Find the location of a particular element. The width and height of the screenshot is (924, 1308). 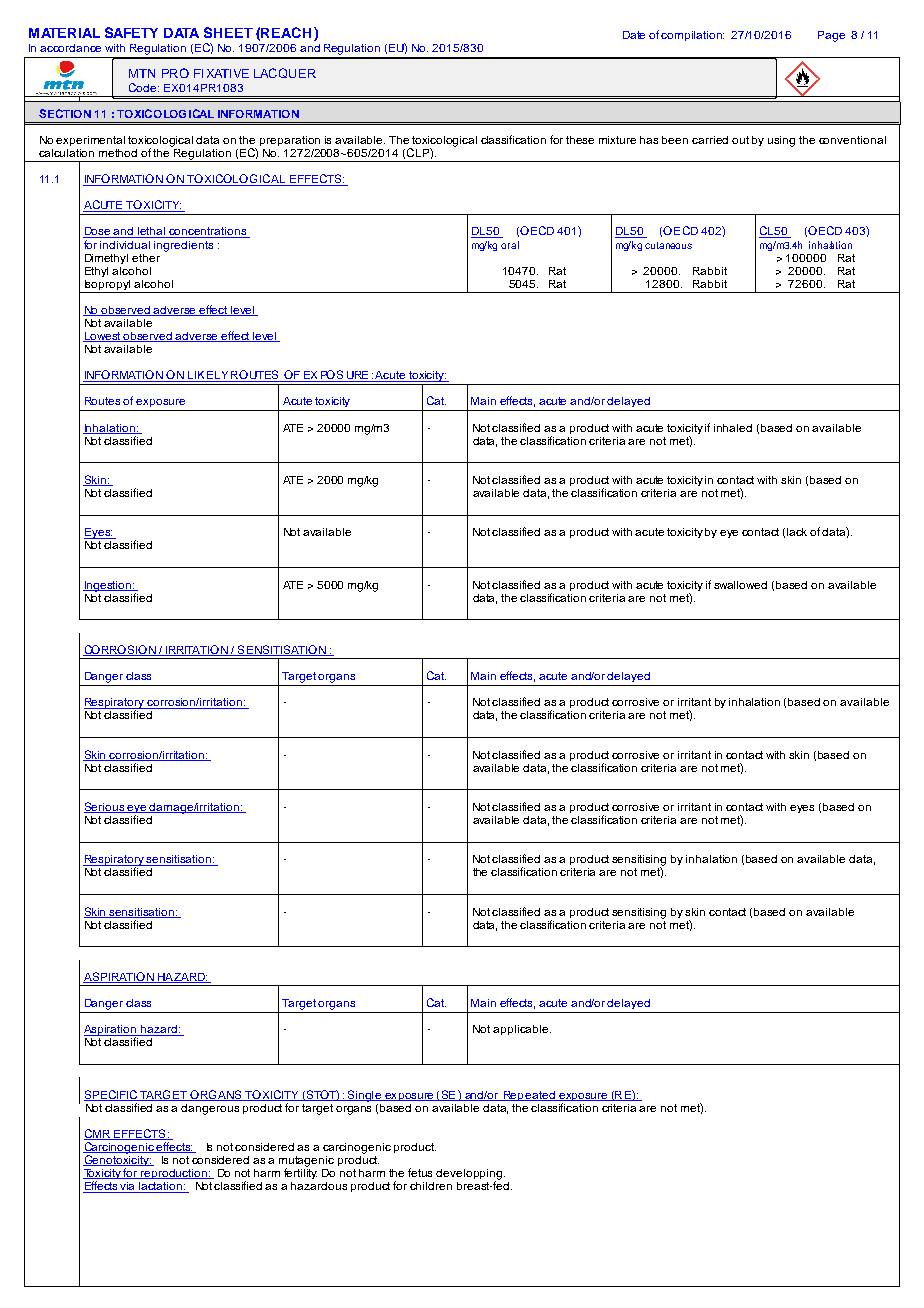

Lowest is located at coordinates (103, 337).
